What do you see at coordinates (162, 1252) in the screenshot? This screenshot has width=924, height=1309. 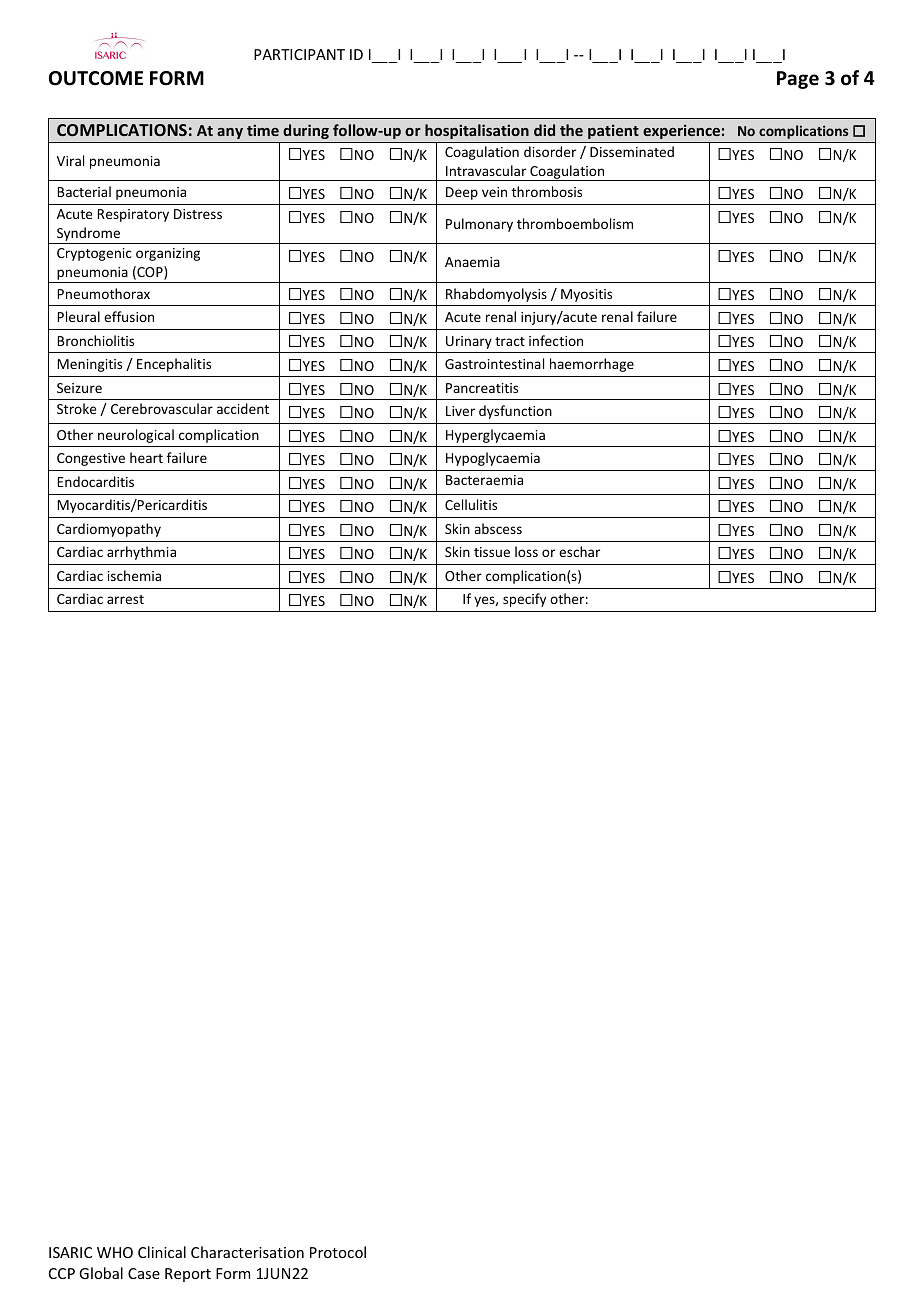 I see `Clinical` at bounding box center [162, 1252].
